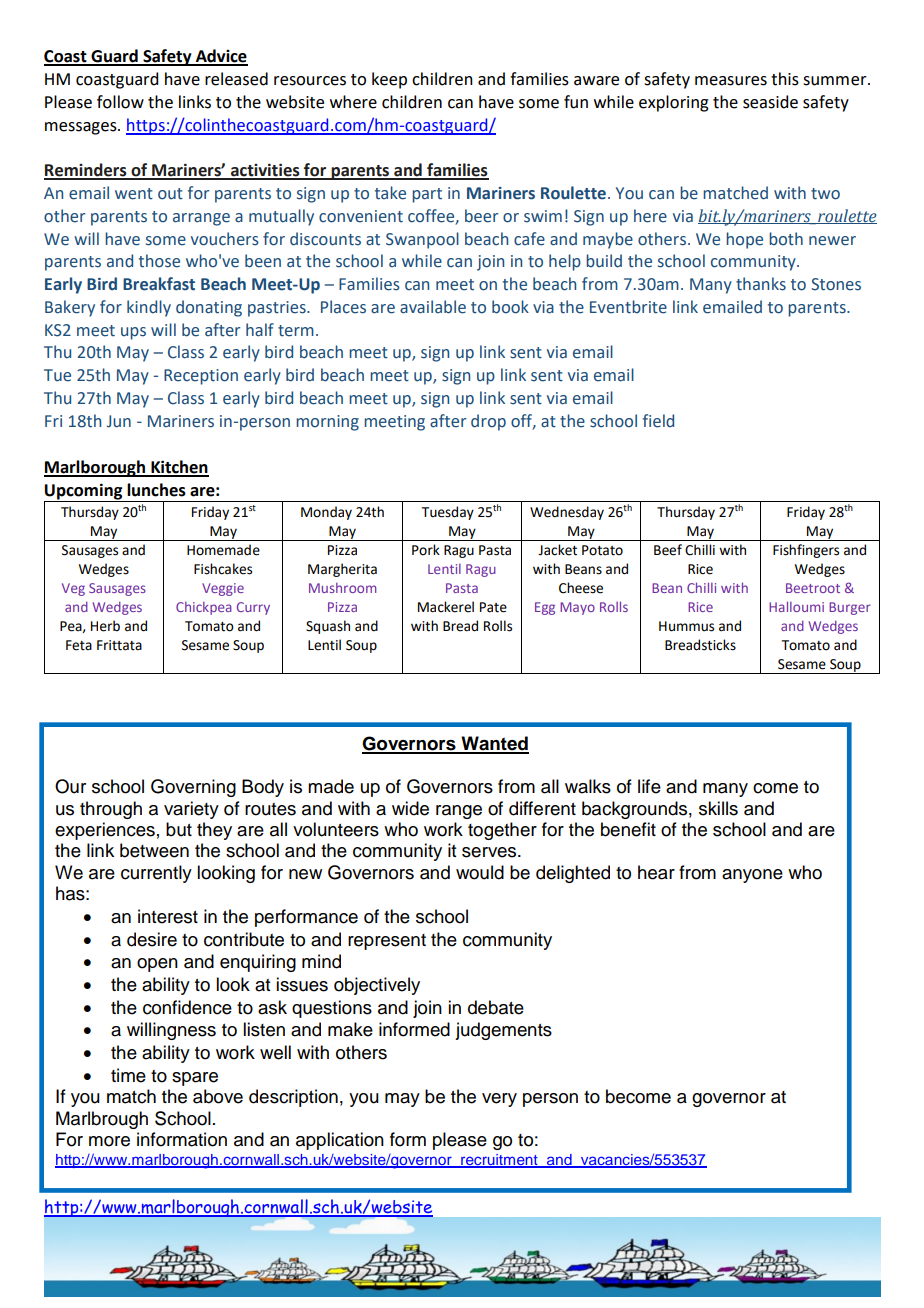  I want to click on Chickpea, so click(204, 608).
